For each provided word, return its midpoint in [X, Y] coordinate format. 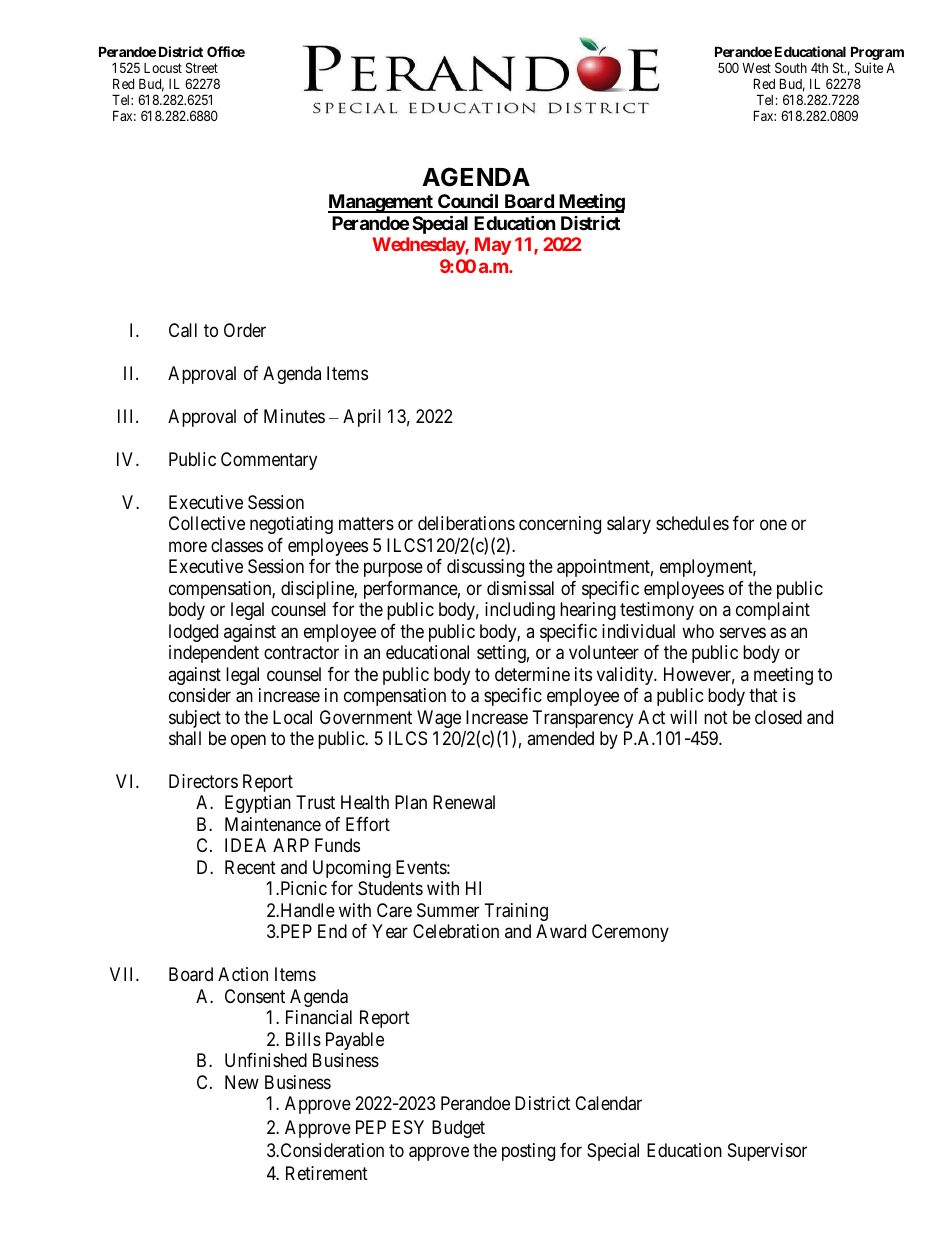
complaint [773, 611]
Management [381, 203]
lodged [193, 633]
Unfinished [266, 1060]
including [520, 611]
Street [202, 67]
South [791, 67]
